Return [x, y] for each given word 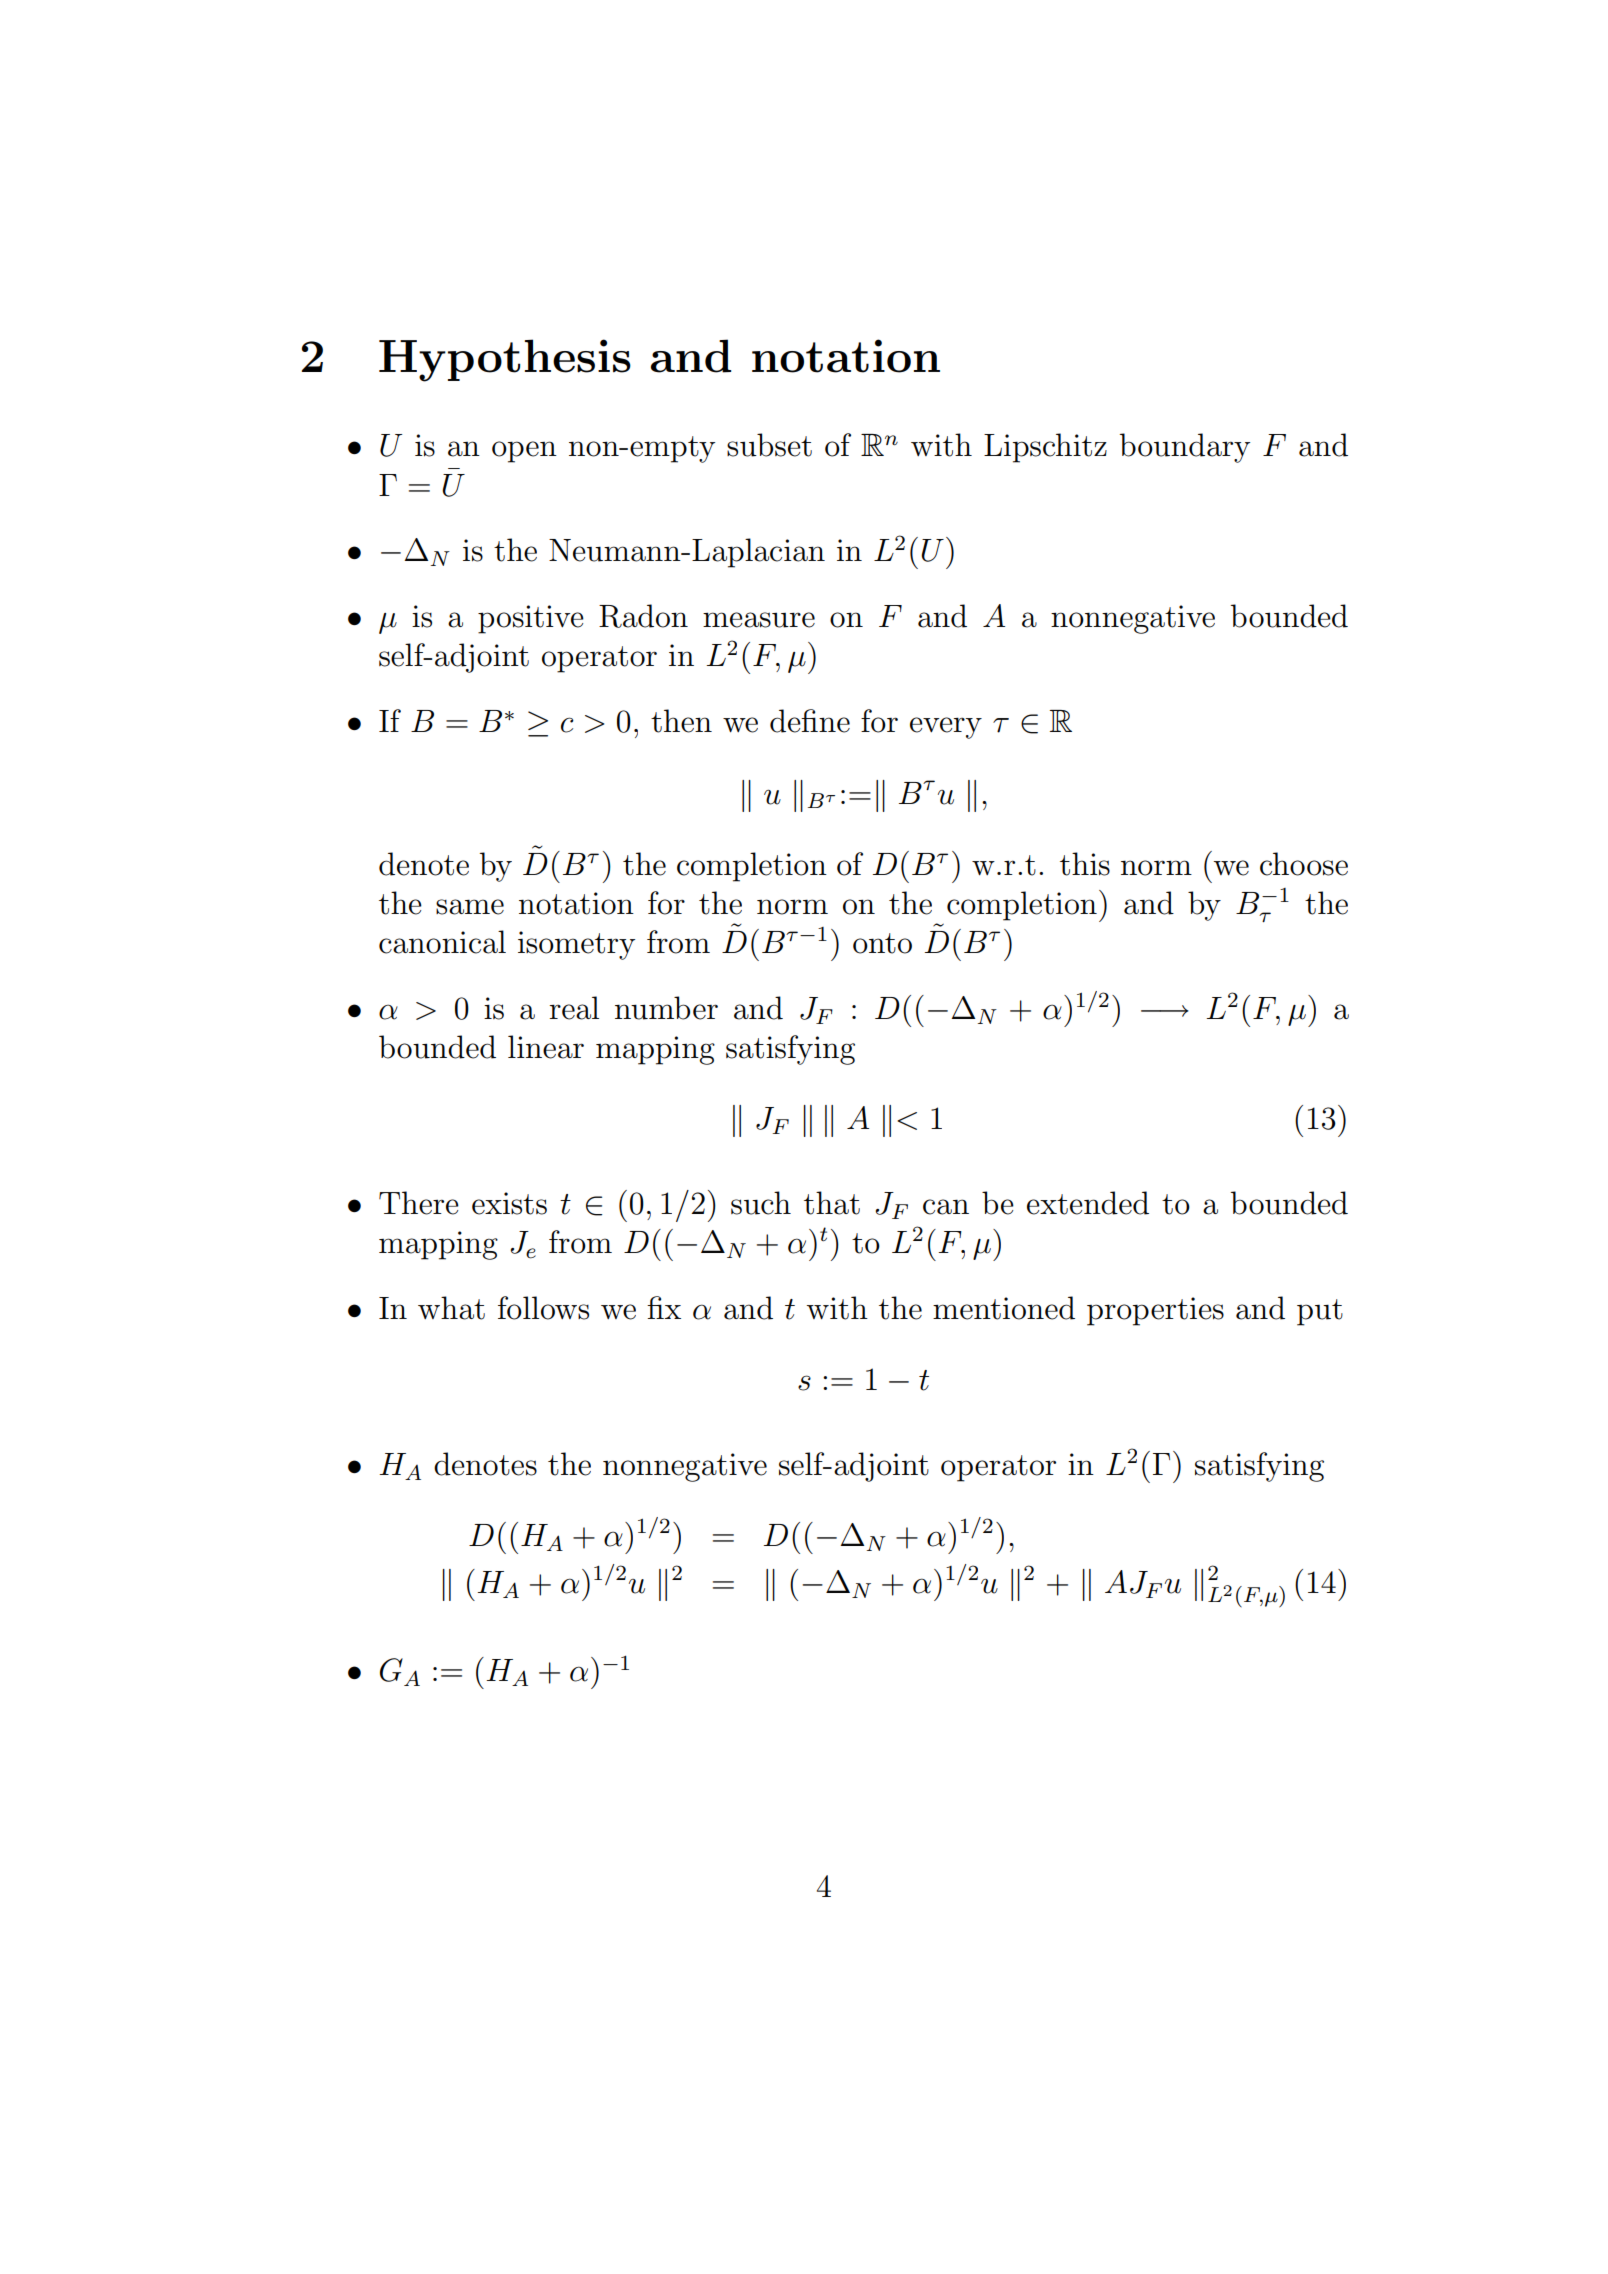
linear [546, 1047]
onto [882, 943]
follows [543, 1308]
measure [759, 620]
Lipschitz [1045, 448]
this [1085, 864]
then [681, 721]
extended [1088, 1203]
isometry [576, 945]
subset [769, 445]
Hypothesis [505, 360]
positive [531, 619]
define [810, 721]
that [832, 1203]
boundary [1185, 448]
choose [1304, 864]
